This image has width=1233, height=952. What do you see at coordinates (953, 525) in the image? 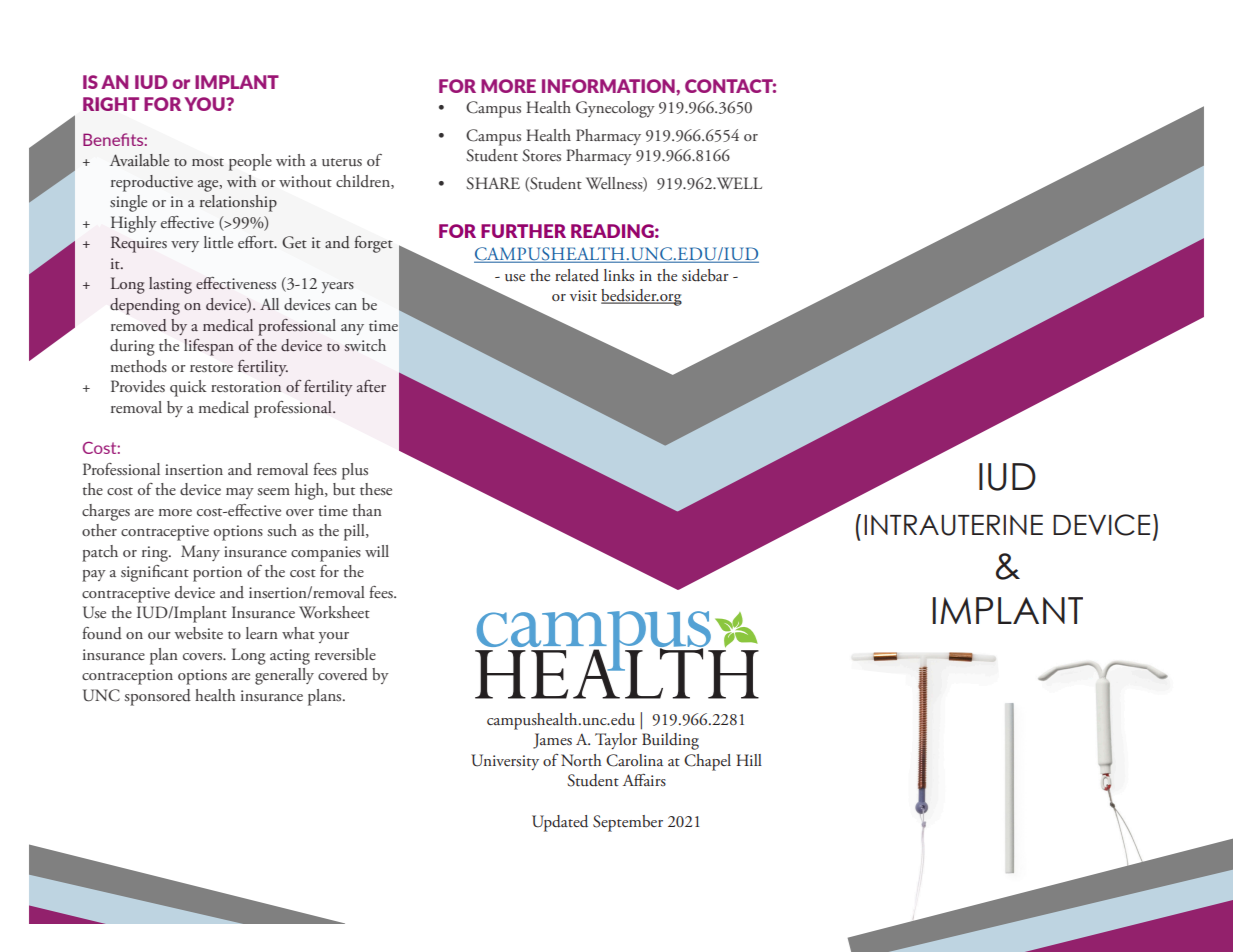
I see `INTRAUTERINE` at bounding box center [953, 525].
